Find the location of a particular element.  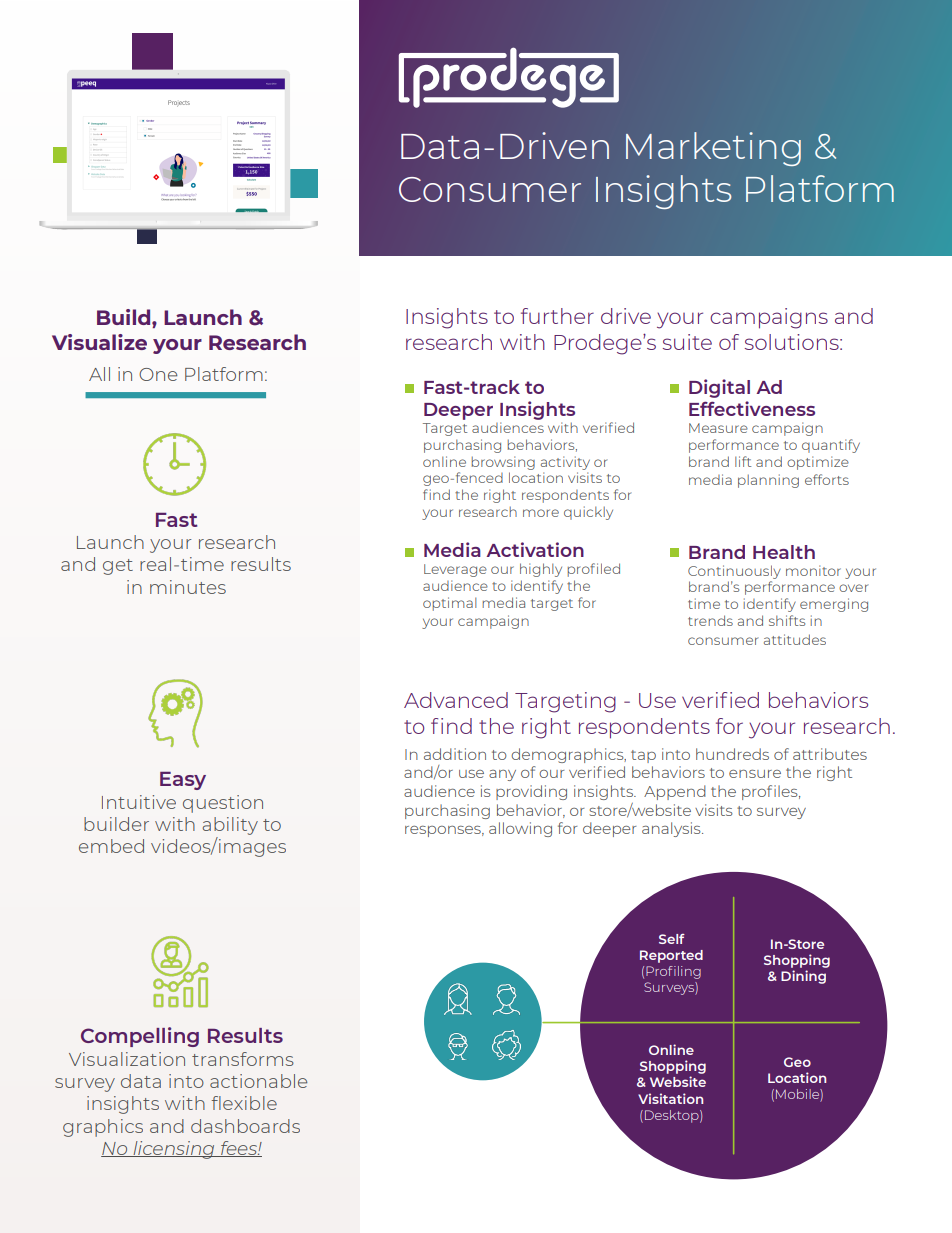

Visitation is located at coordinates (670, 1098).
